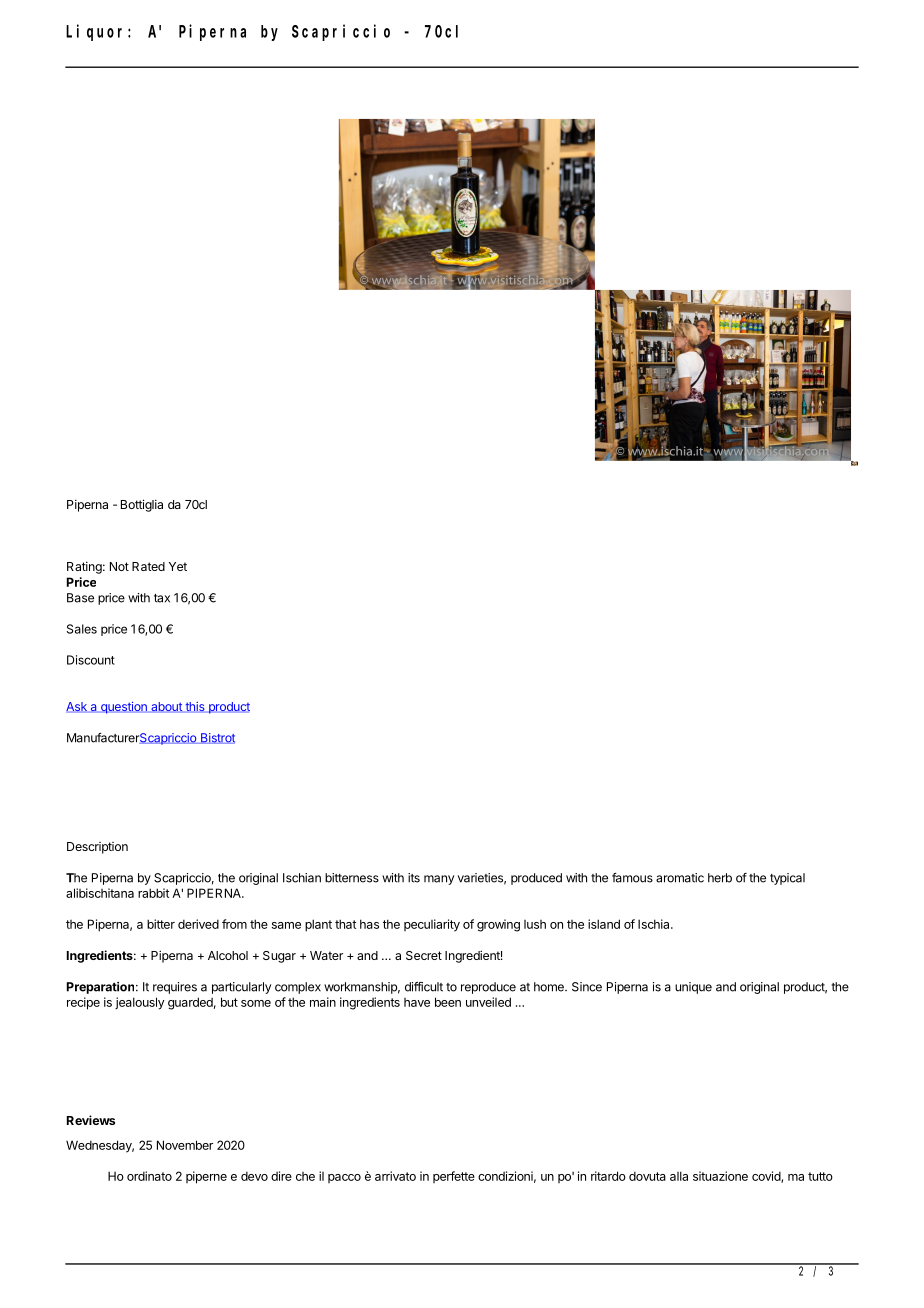 This image has height=1308, width=924. Describe the element at coordinates (720, 878) in the image. I see `herb` at that location.
